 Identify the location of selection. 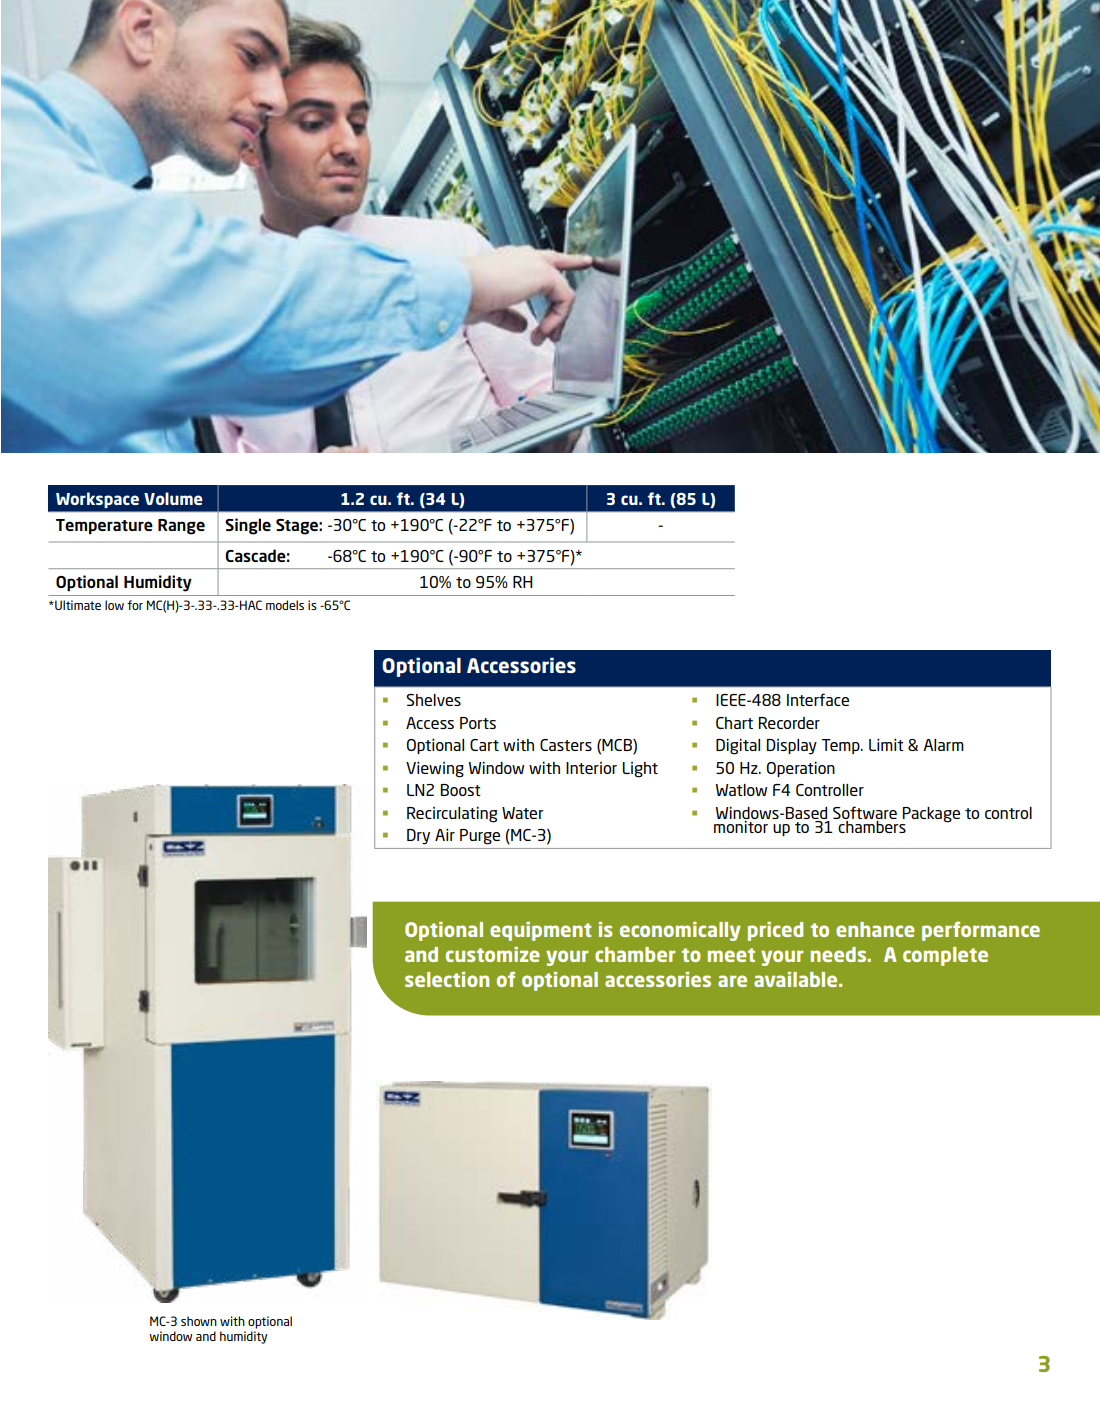
(447, 979).
